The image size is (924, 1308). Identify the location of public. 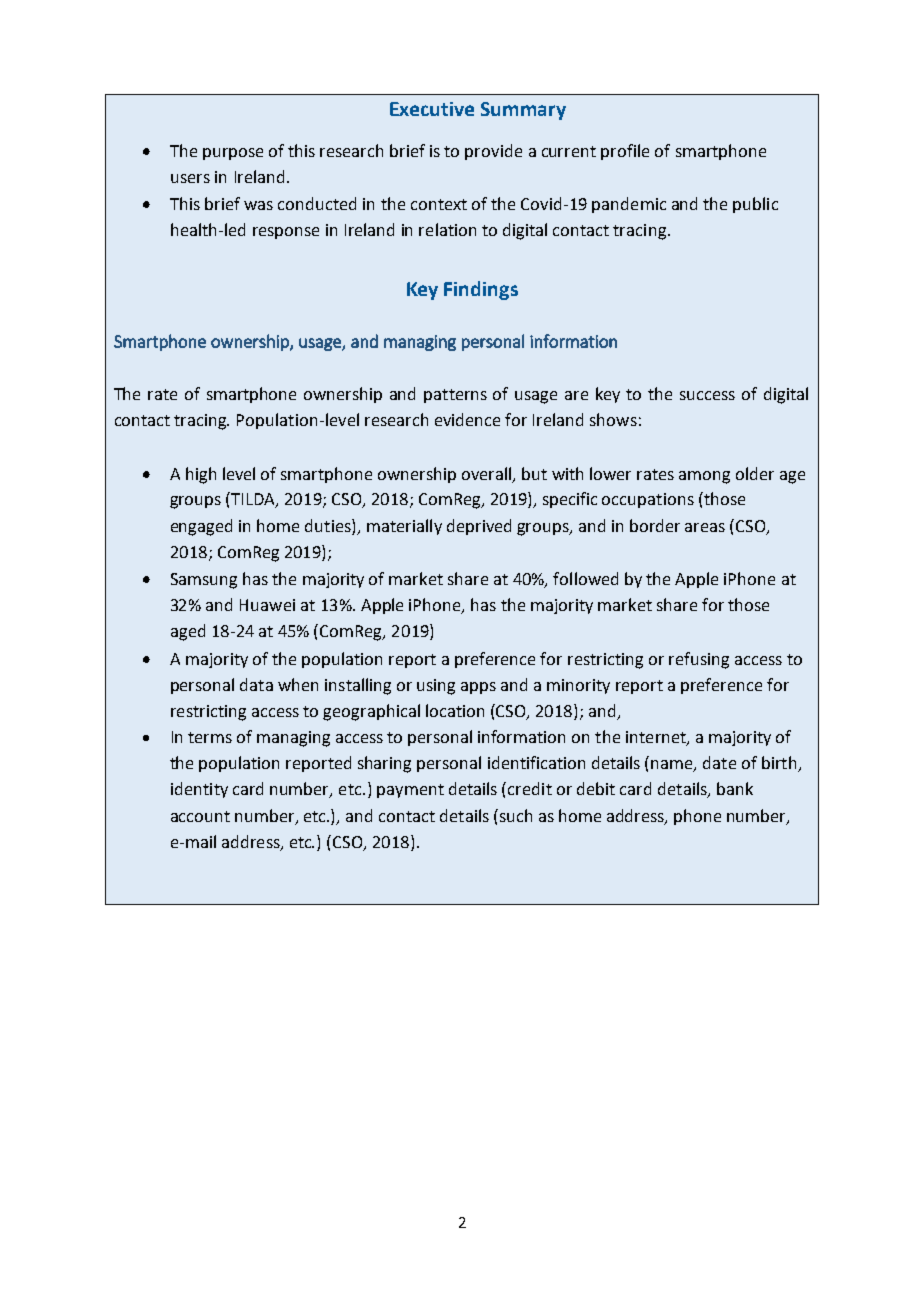
(755, 205).
